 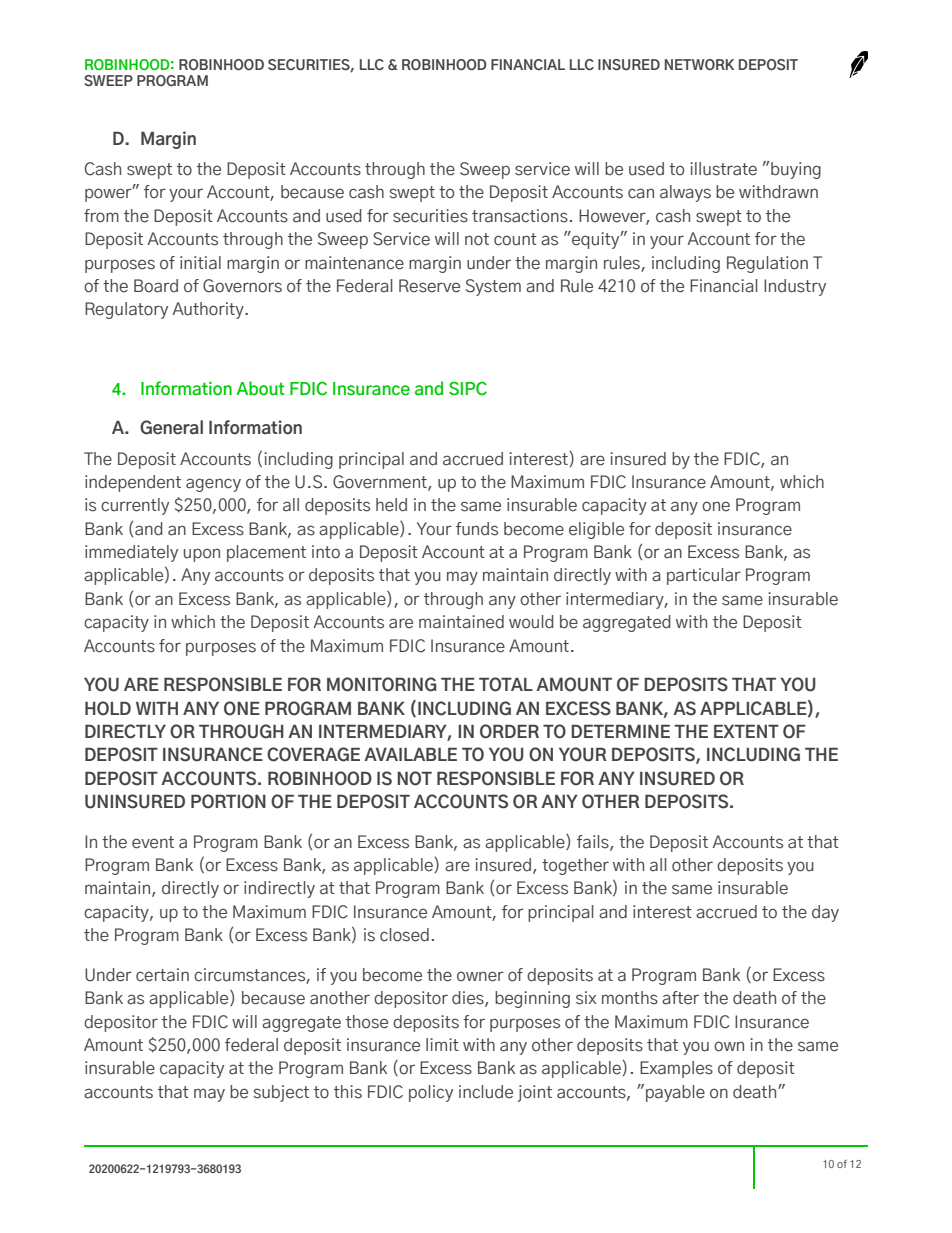 I want to click on transactions, so click(x=520, y=216).
